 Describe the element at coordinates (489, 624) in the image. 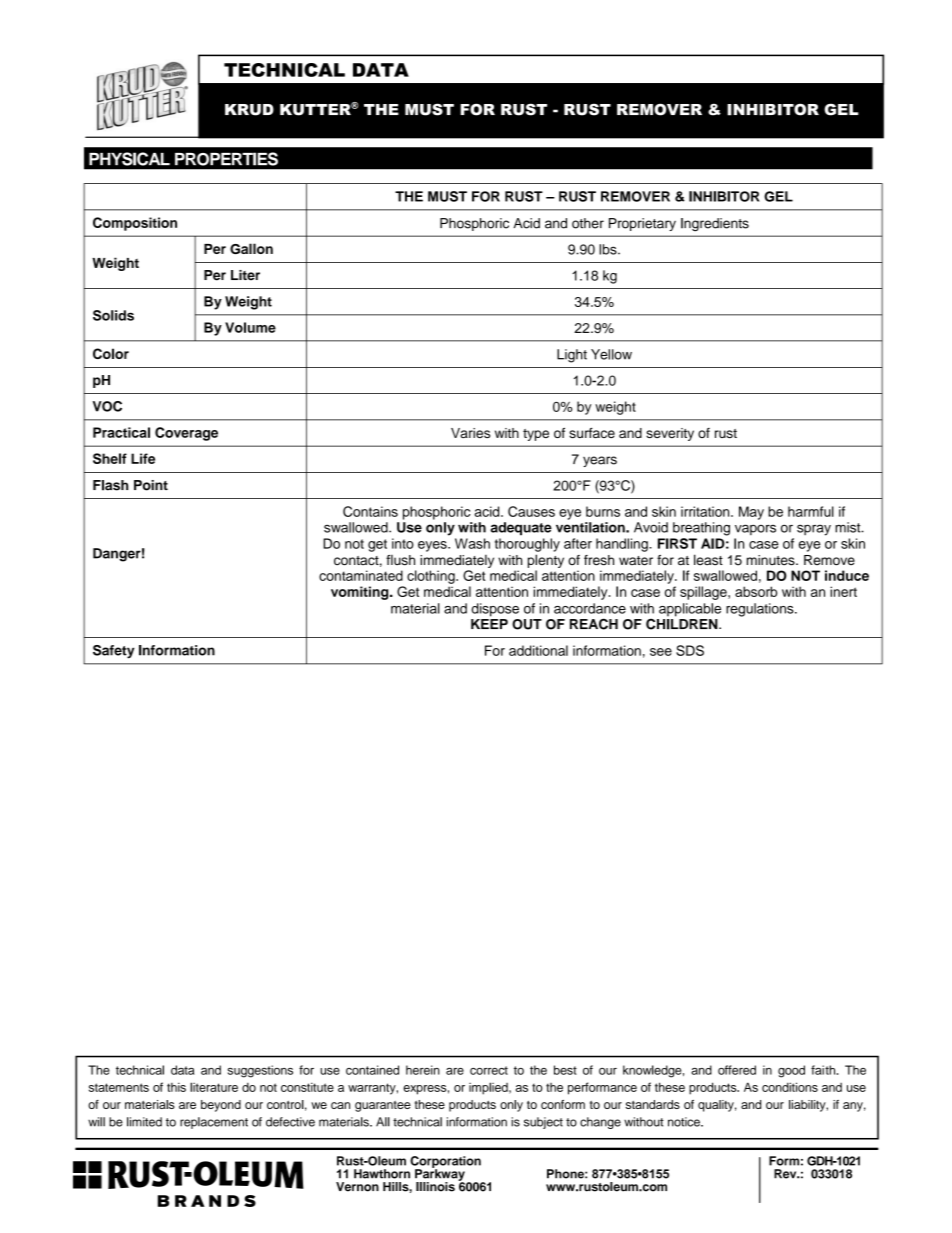

I see `KEEP` at that location.
